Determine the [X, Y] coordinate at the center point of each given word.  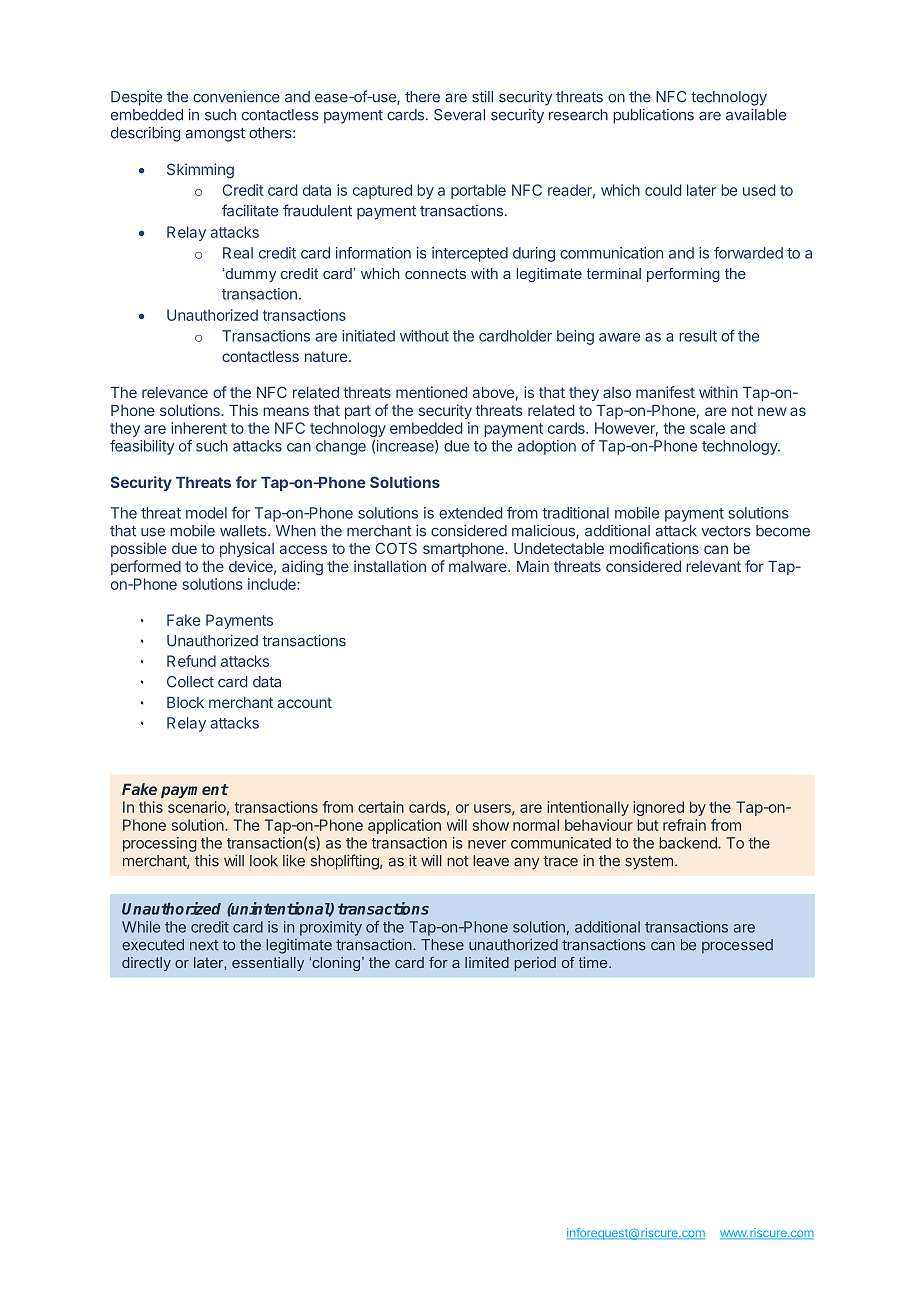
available [756, 115]
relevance [175, 392]
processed [737, 946]
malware [479, 566]
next [204, 945]
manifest [665, 392]
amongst [215, 135]
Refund [191, 661]
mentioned [431, 392]
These [442, 945]
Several [459, 115]
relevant [713, 566]
